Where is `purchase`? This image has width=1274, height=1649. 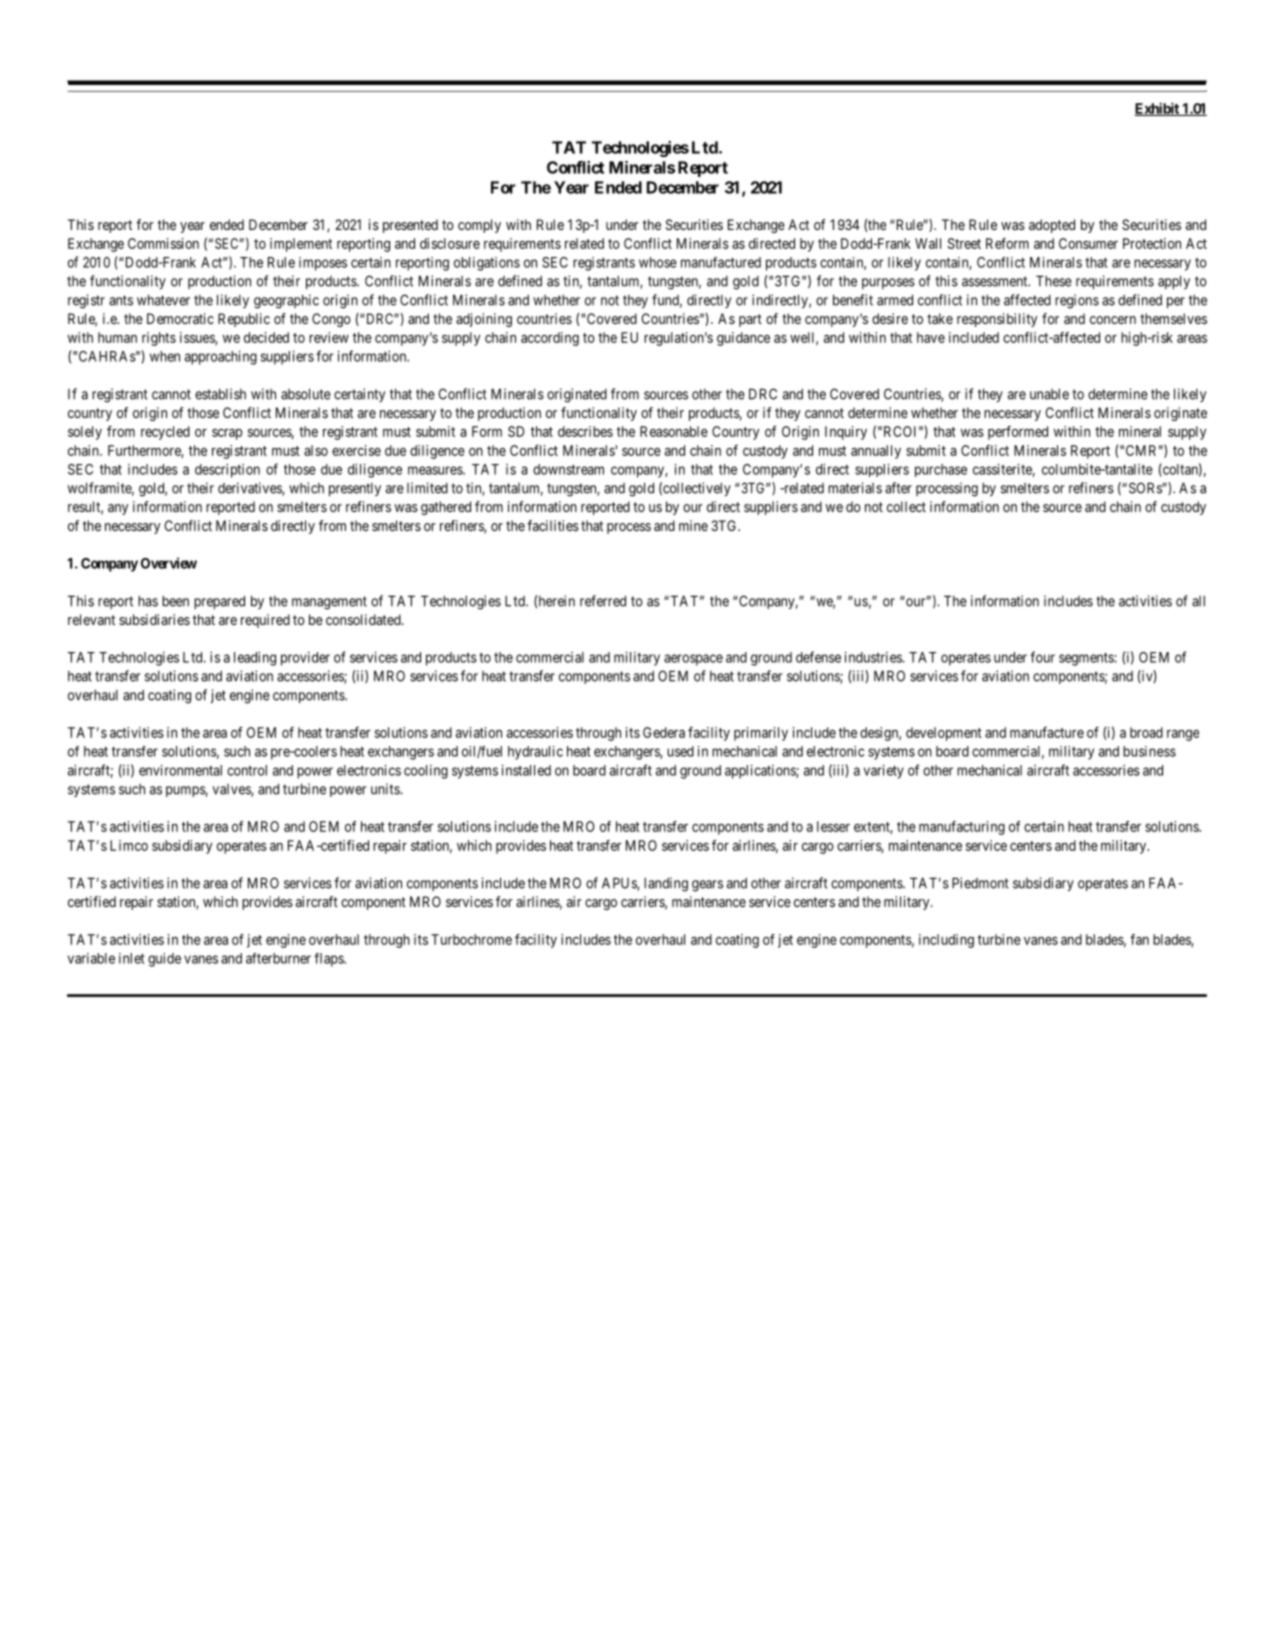
purchase is located at coordinates (941, 470).
